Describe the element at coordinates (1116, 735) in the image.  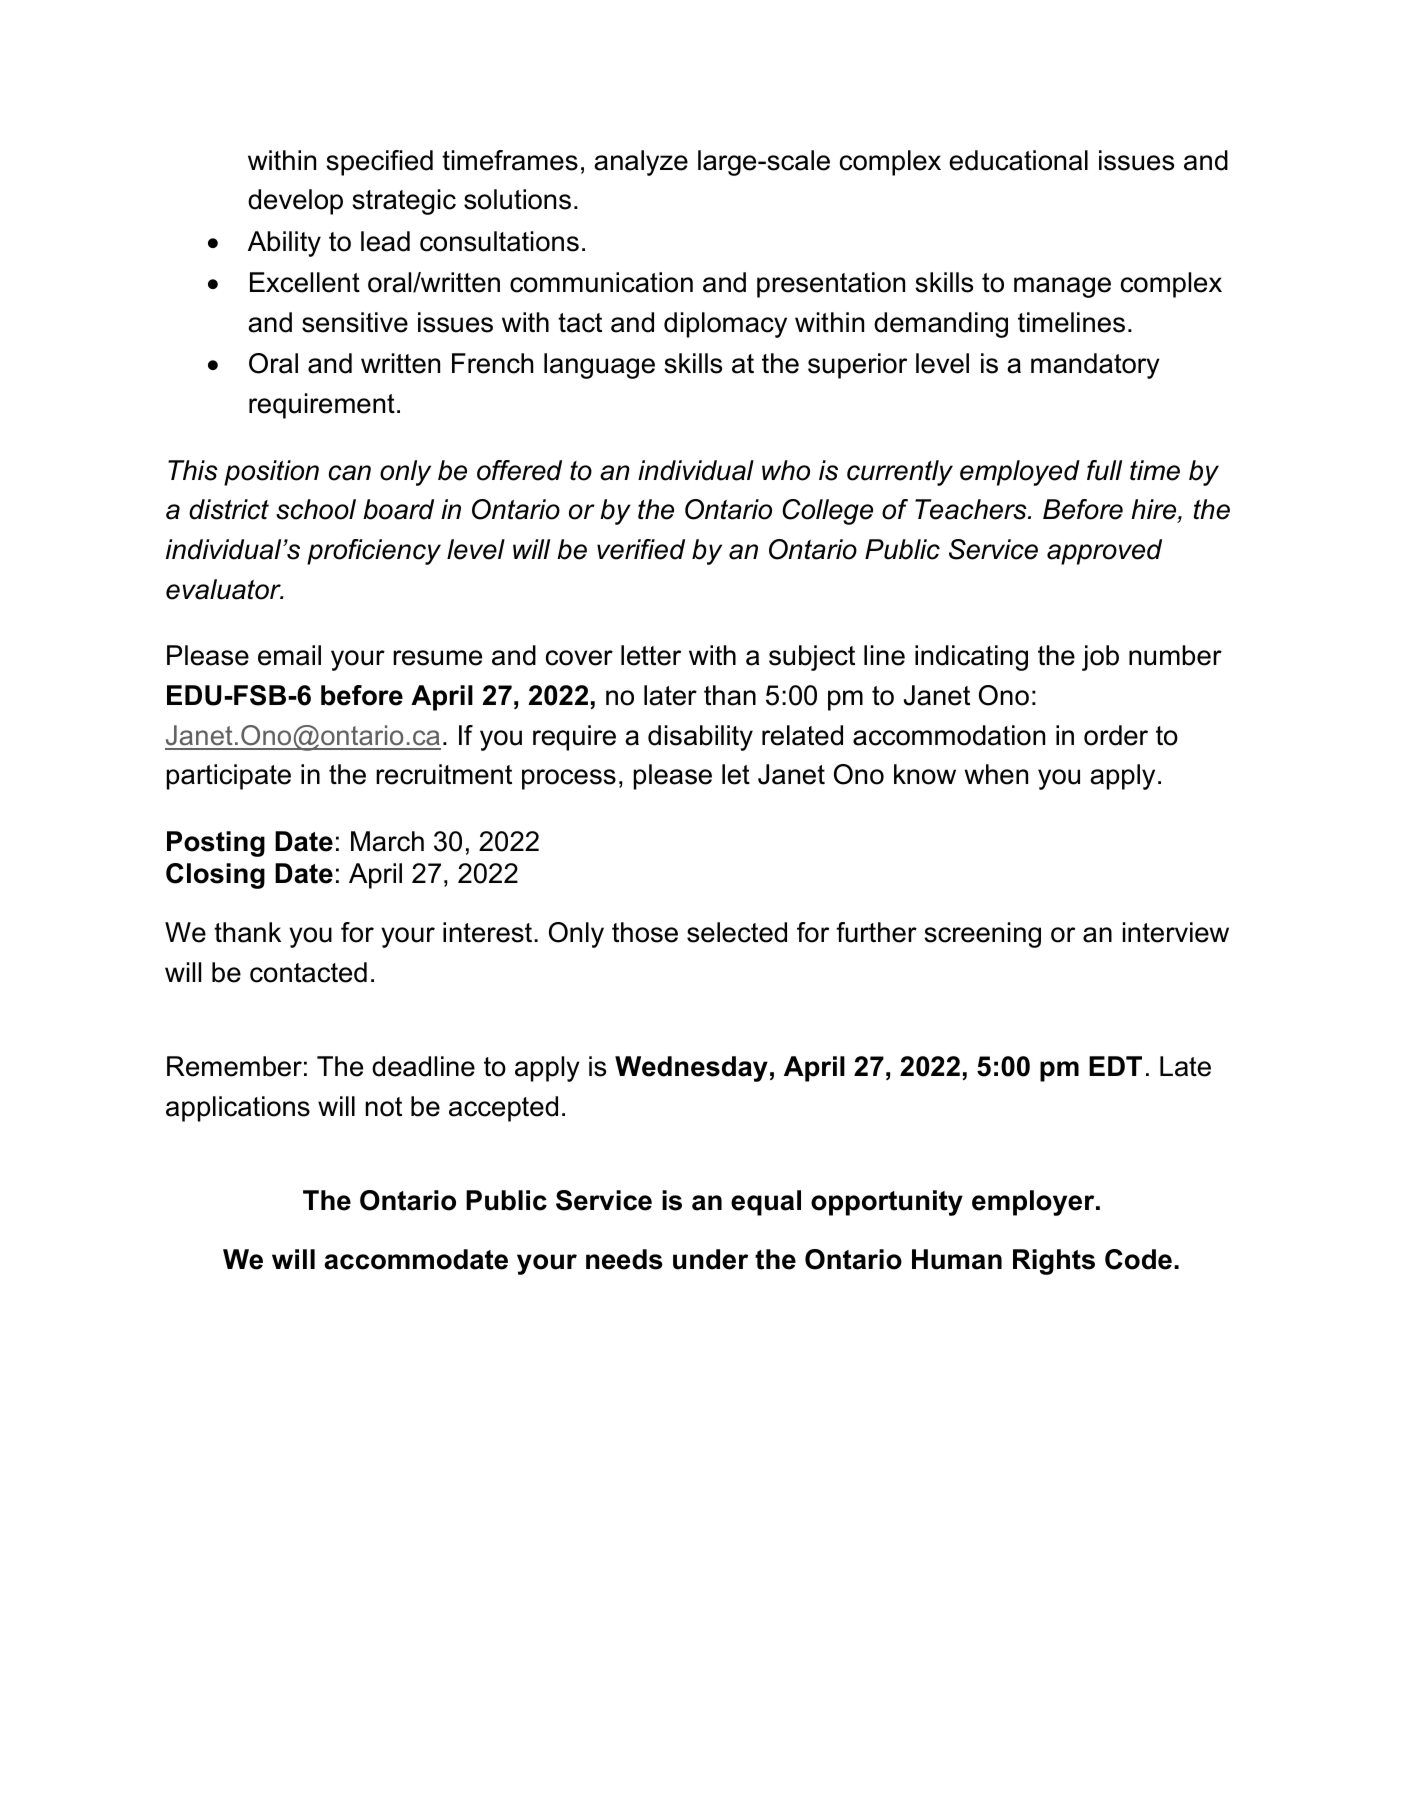
I see `order` at that location.
